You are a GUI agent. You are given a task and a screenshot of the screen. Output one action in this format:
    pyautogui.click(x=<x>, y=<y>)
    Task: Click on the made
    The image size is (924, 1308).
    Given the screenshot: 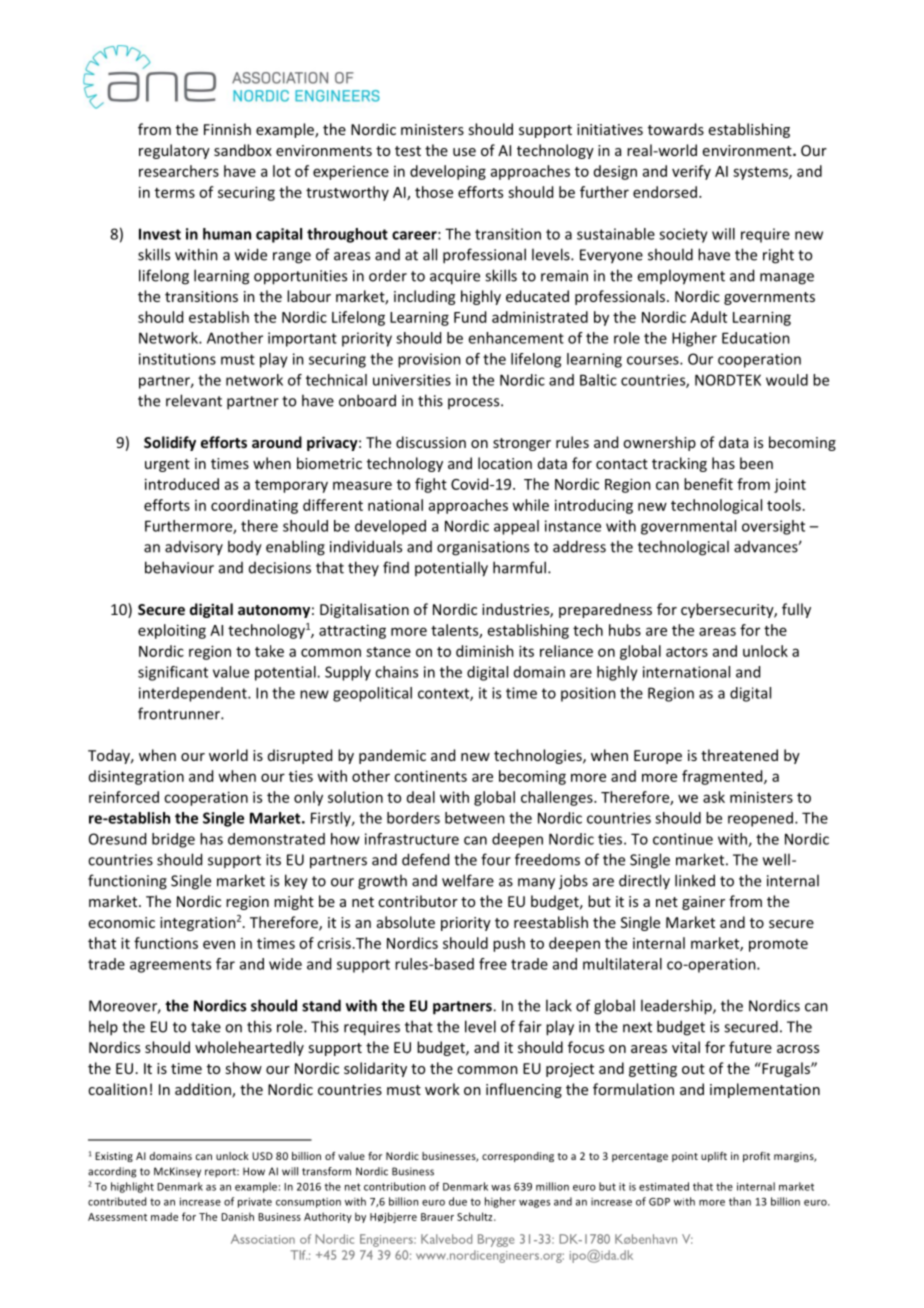 What is the action you would take?
    pyautogui.click(x=164, y=1216)
